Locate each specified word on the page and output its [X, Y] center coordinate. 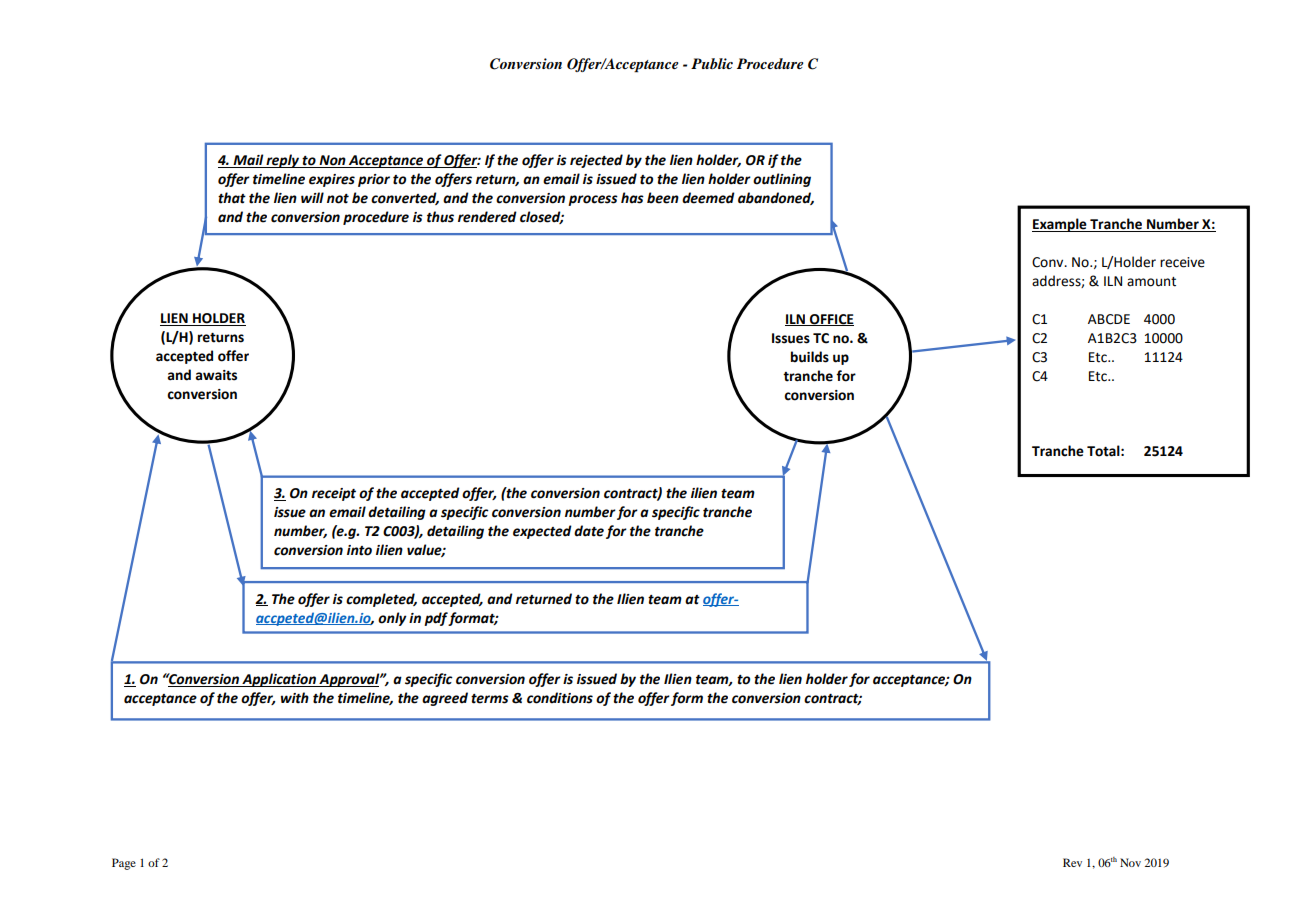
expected [542, 532]
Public [712, 63]
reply [283, 161]
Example [1060, 225]
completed [381, 600]
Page [124, 864]
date [589, 531]
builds [810, 357]
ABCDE [1109, 319]
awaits [216, 375]
